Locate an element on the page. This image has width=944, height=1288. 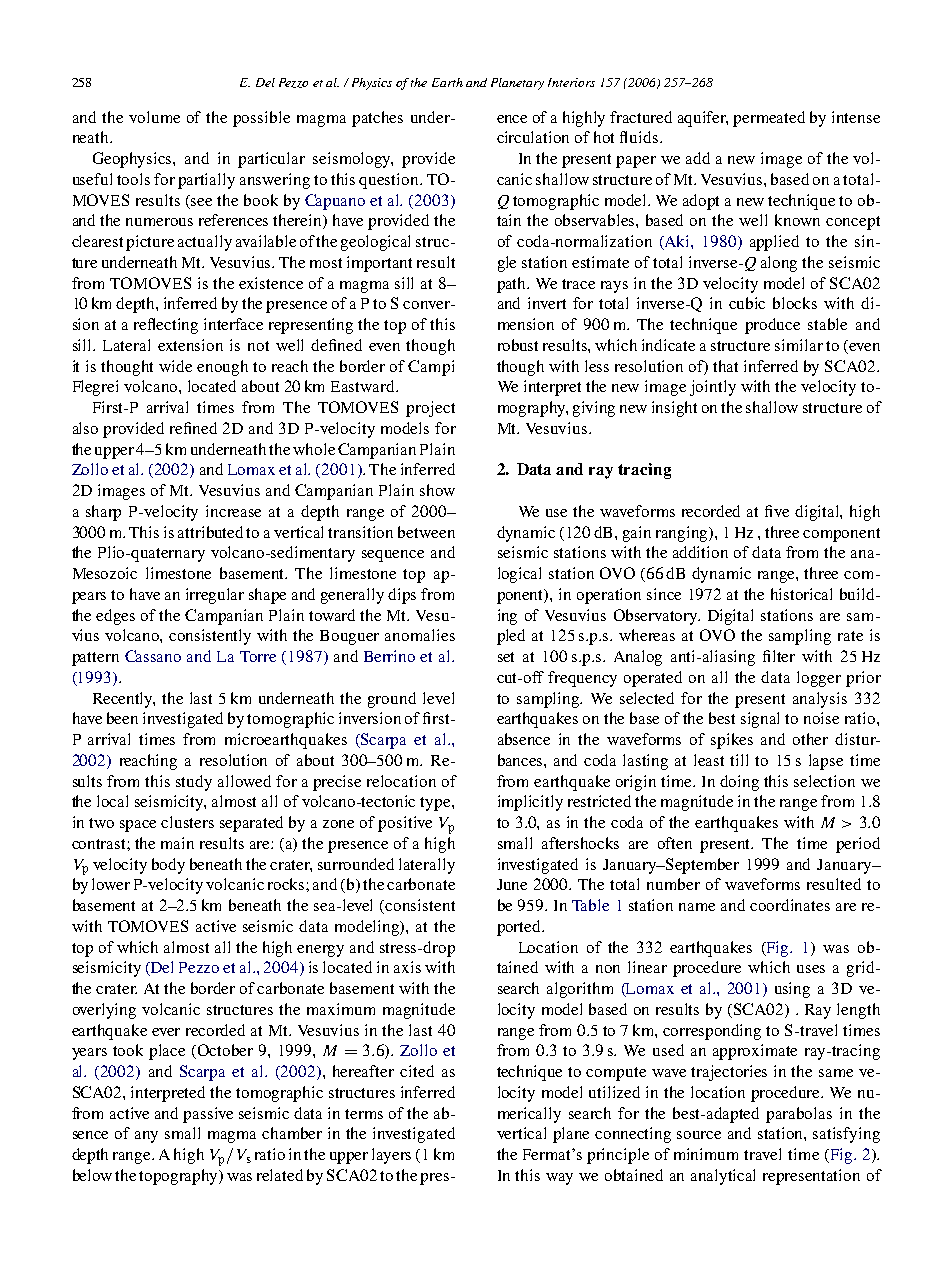
volume is located at coordinates (154, 117).
